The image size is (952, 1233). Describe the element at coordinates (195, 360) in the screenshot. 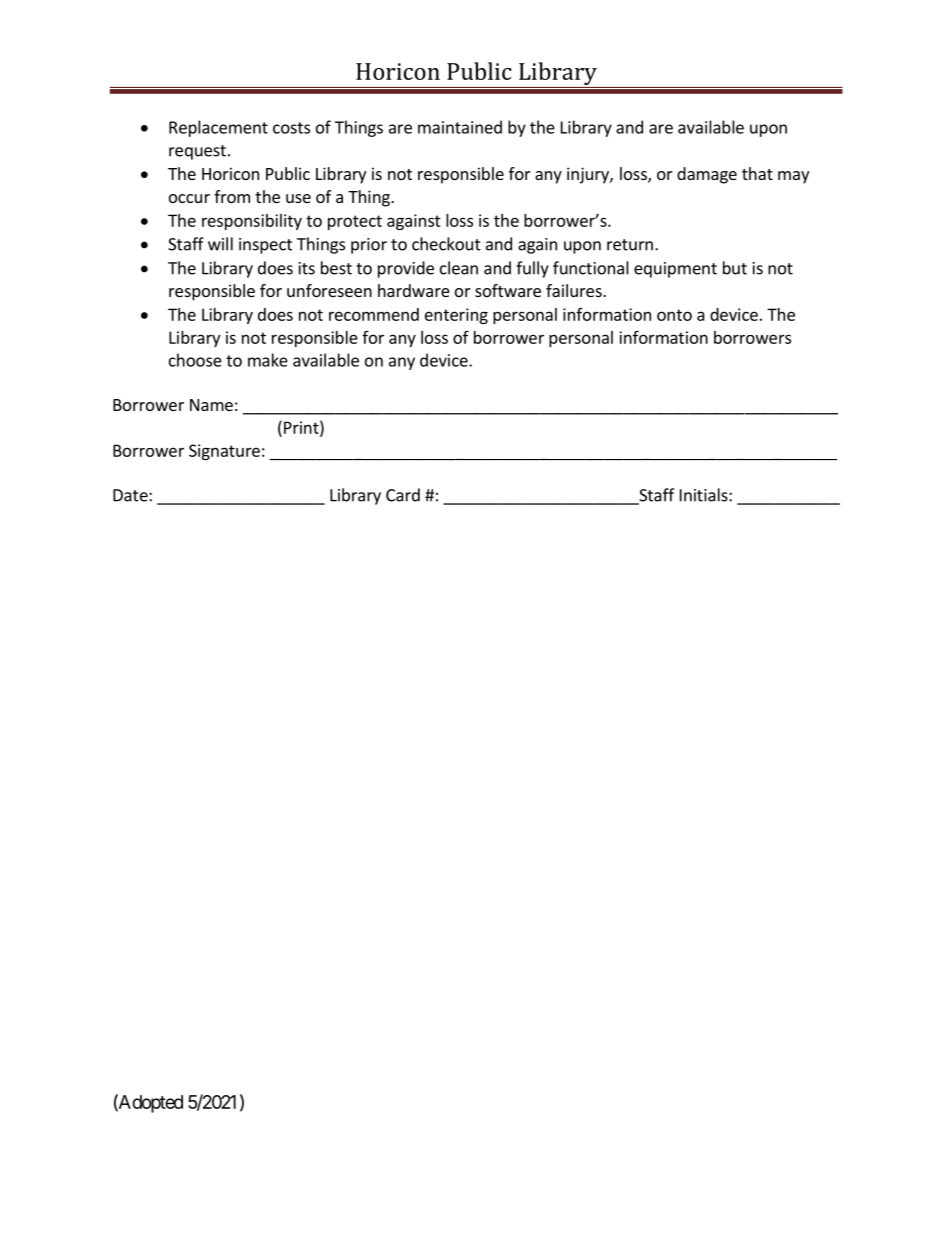

I see `choose` at that location.
